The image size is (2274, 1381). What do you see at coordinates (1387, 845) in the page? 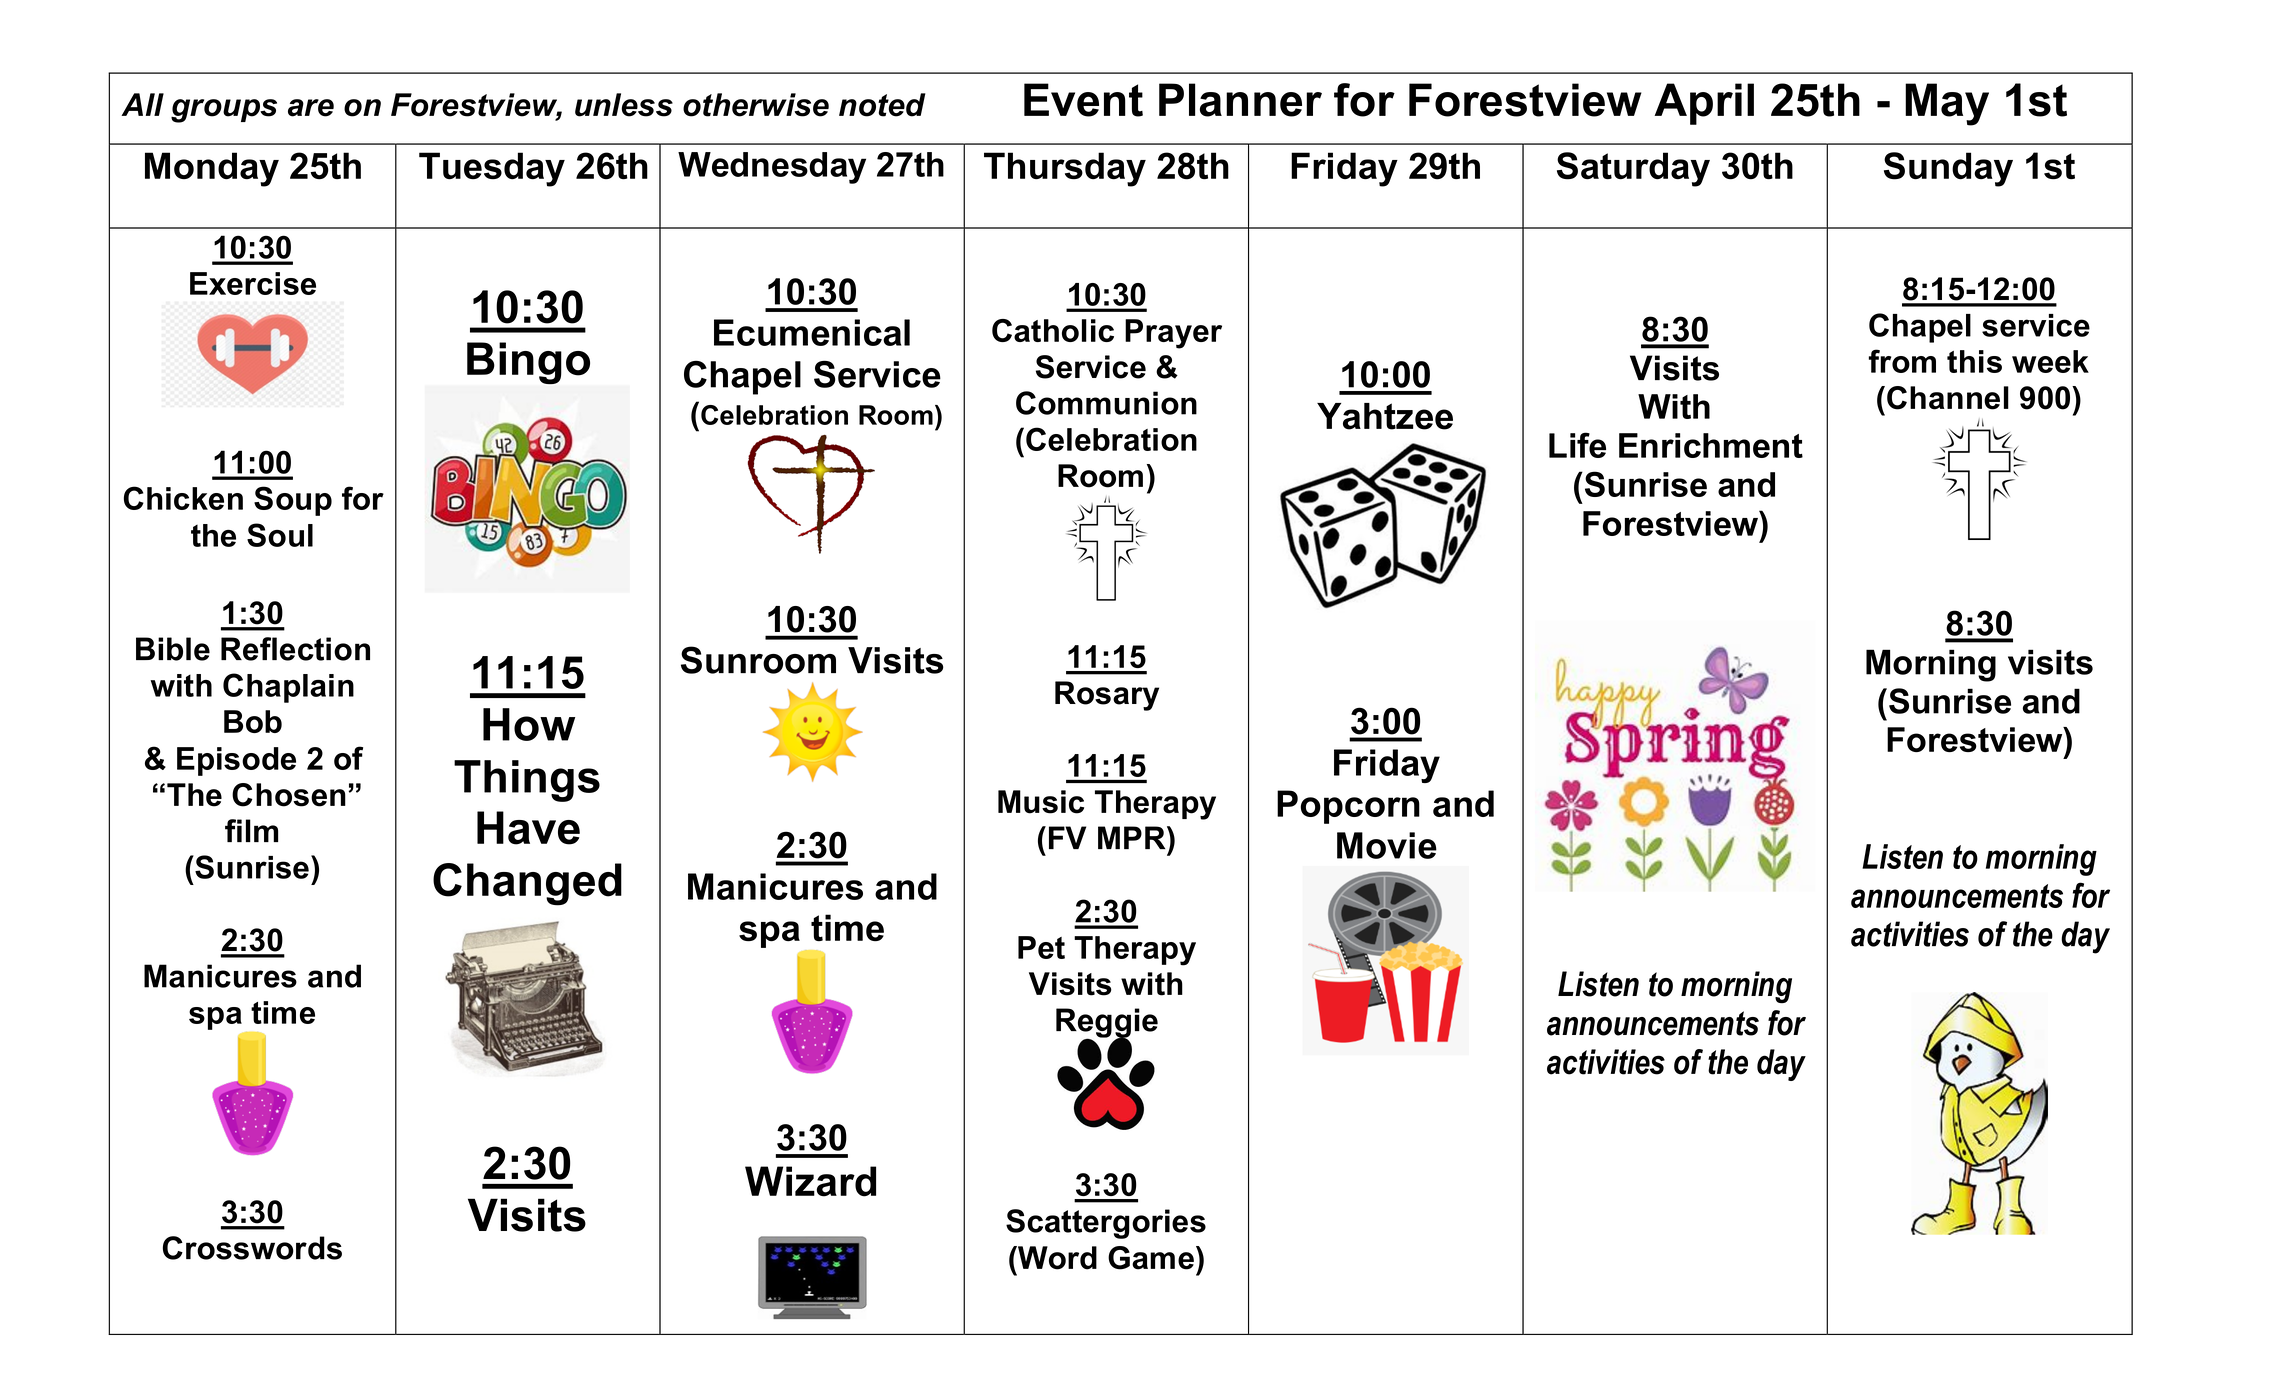
I see `Movie` at bounding box center [1387, 845].
